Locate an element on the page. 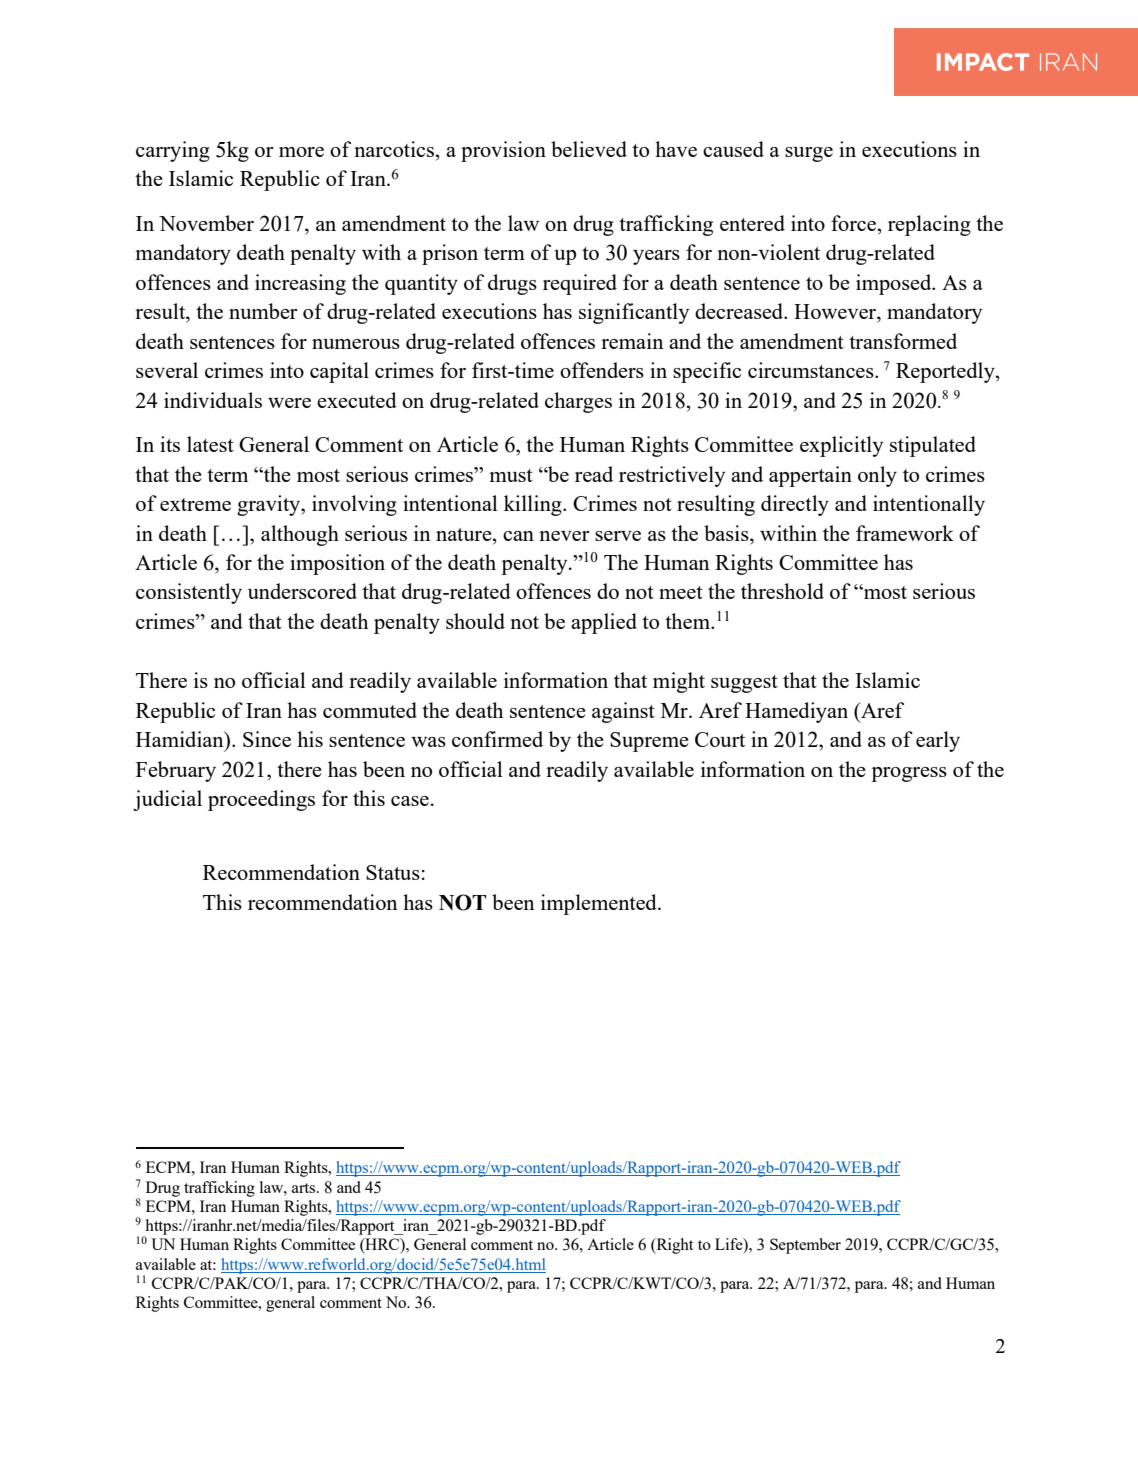 This page has width=1138, height=1473. September is located at coordinates (805, 1246).
